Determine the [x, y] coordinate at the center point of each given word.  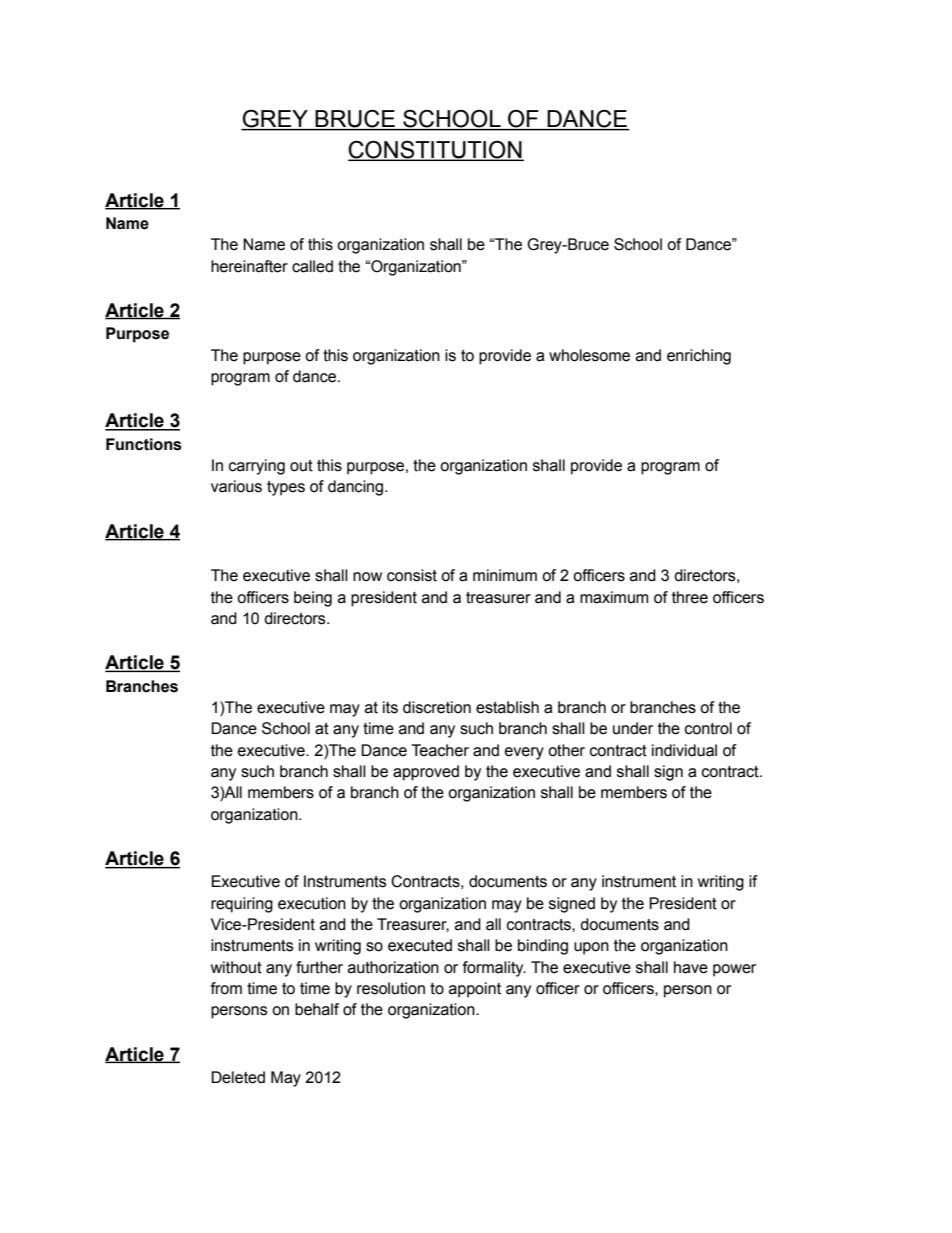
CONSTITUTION [436, 150]
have [691, 967]
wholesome [589, 355]
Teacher [440, 750]
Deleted [238, 1077]
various [236, 486]
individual [684, 750]
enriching [699, 357]
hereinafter [249, 266]
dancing [357, 488]
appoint [475, 990]
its [390, 707]
